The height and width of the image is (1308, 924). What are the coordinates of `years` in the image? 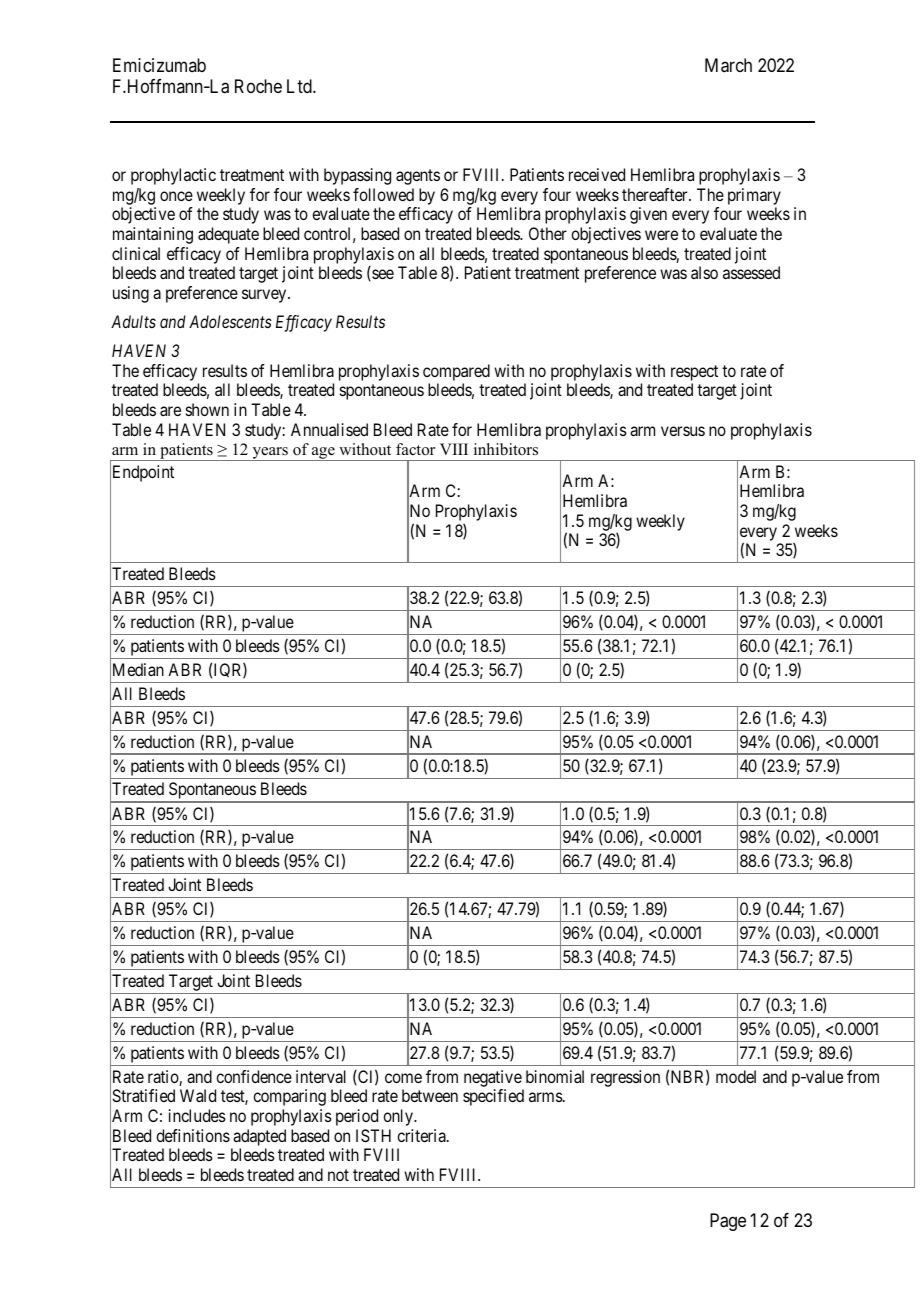 It's located at (270, 454).
